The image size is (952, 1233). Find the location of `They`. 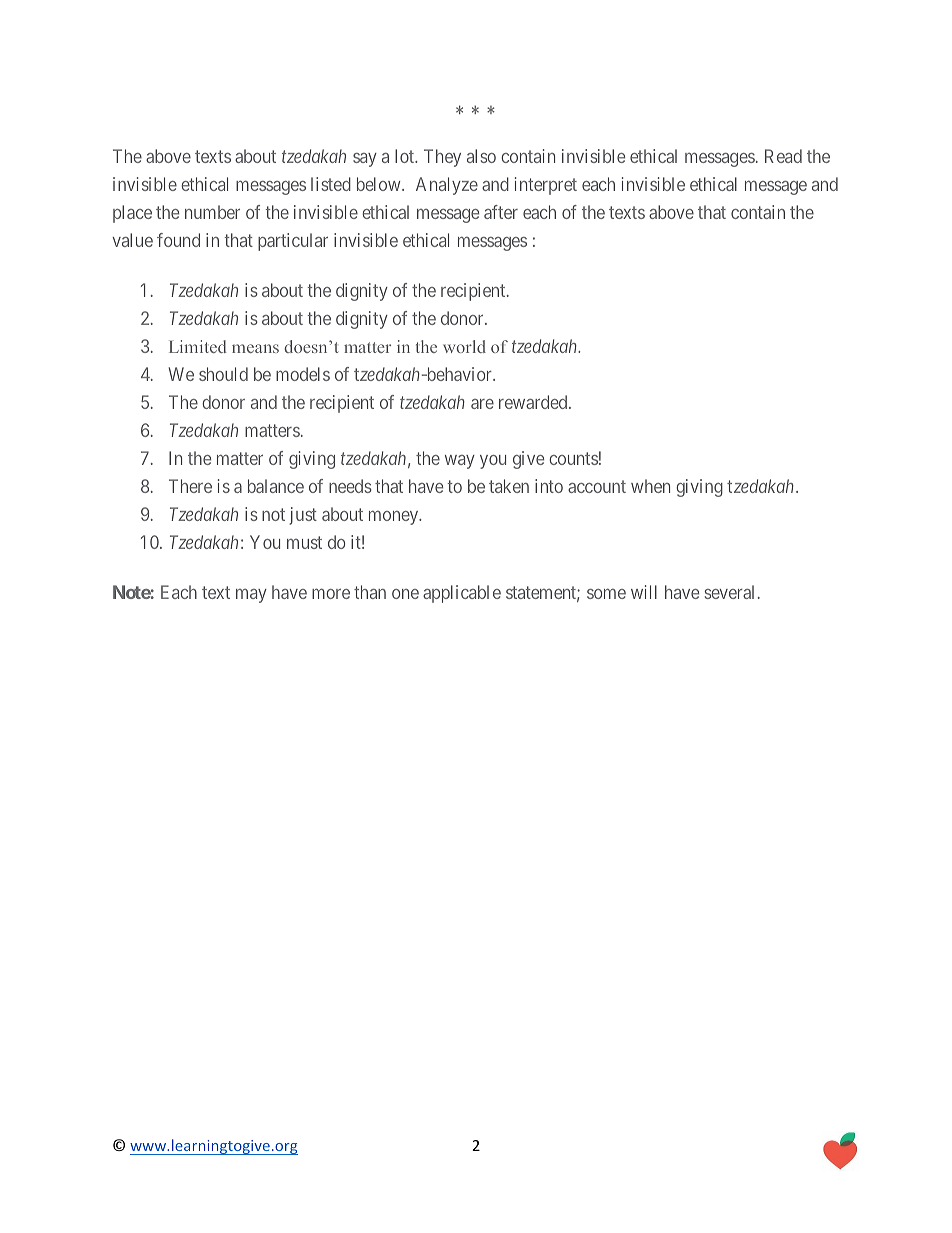

They is located at coordinates (442, 158).
